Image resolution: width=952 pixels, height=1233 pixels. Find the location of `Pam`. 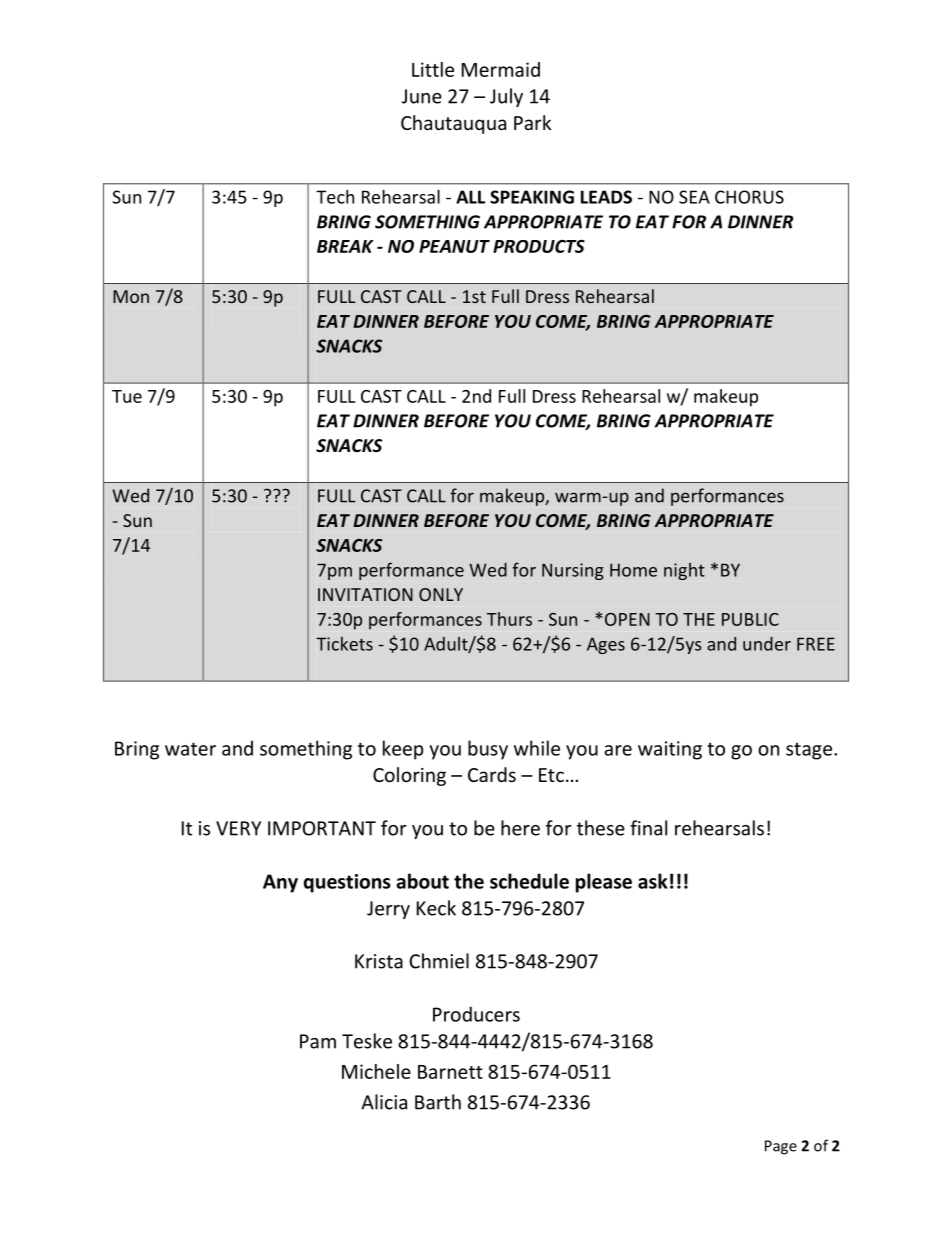

Pam is located at coordinates (318, 1041).
